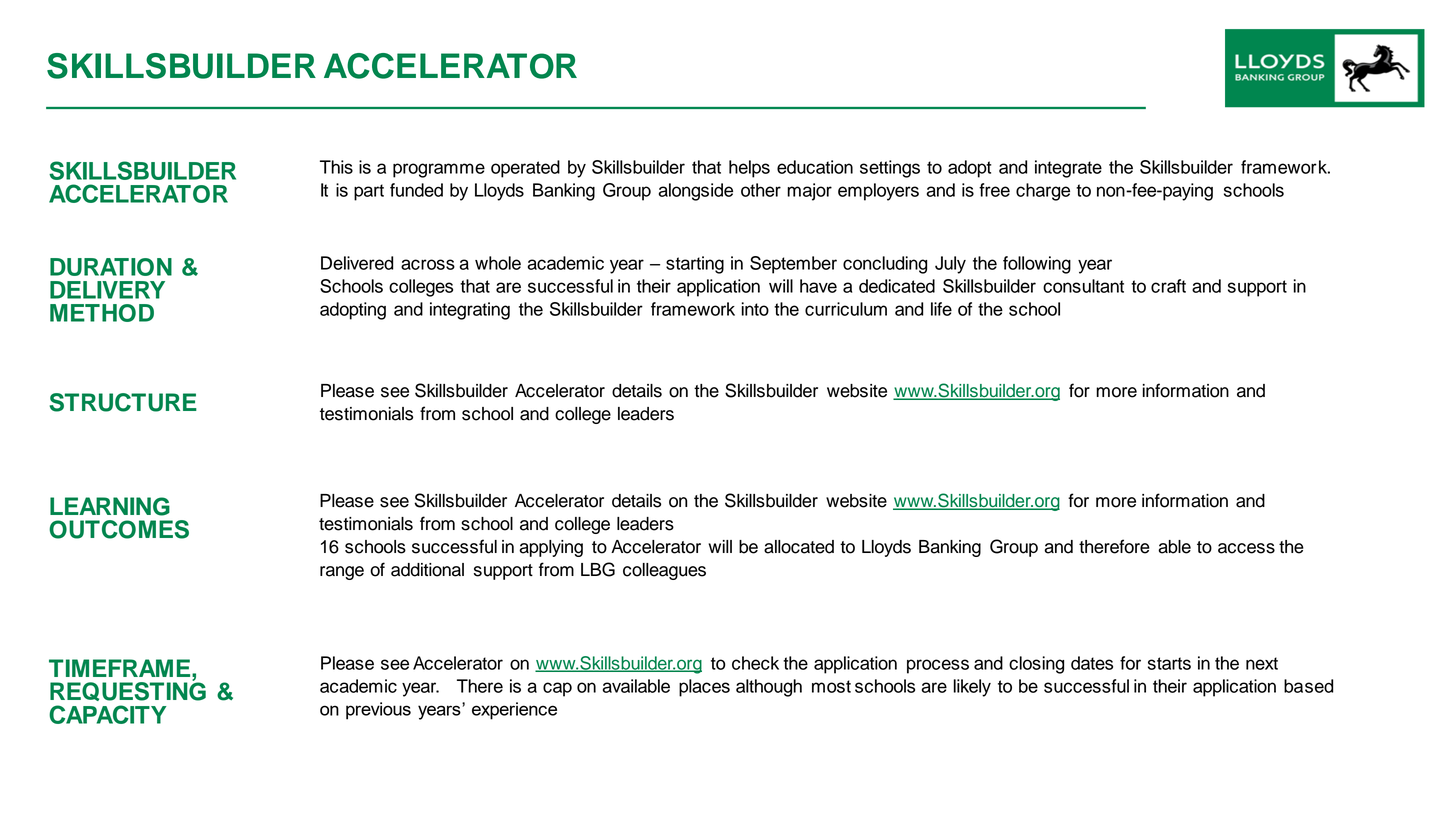 Image resolution: width=1456 pixels, height=819 pixels. Describe the element at coordinates (696, 192) in the page. I see `alongside` at that location.
